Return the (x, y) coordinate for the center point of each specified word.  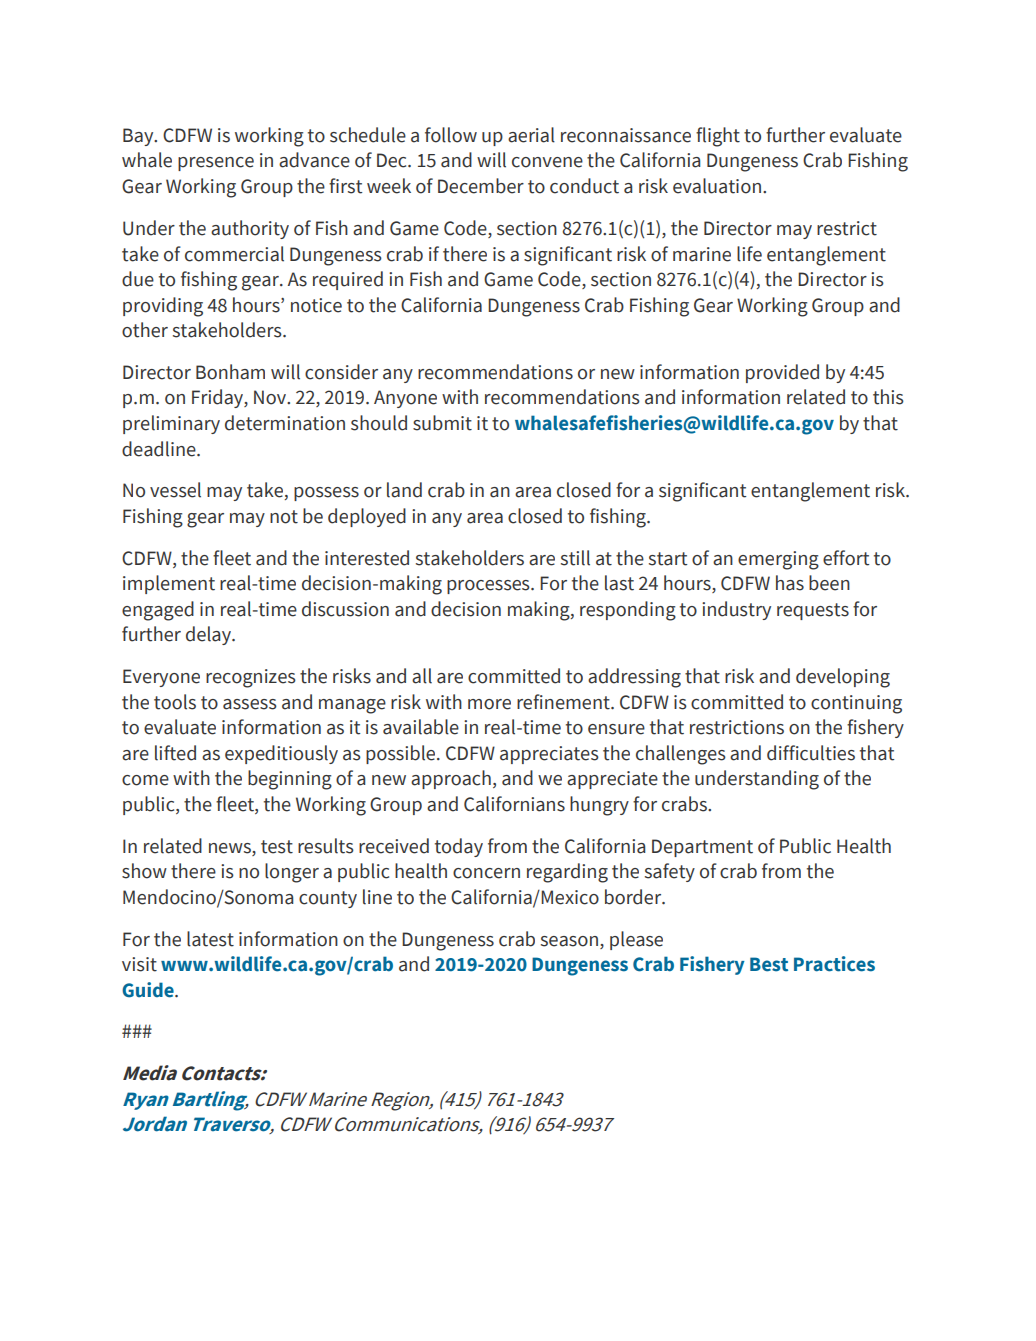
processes (489, 587)
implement (169, 584)
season (571, 941)
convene (547, 162)
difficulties (811, 753)
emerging (778, 560)
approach (451, 779)
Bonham (230, 372)
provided (782, 373)
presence (216, 164)
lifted (175, 753)
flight (718, 137)
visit (139, 964)
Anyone (405, 399)
